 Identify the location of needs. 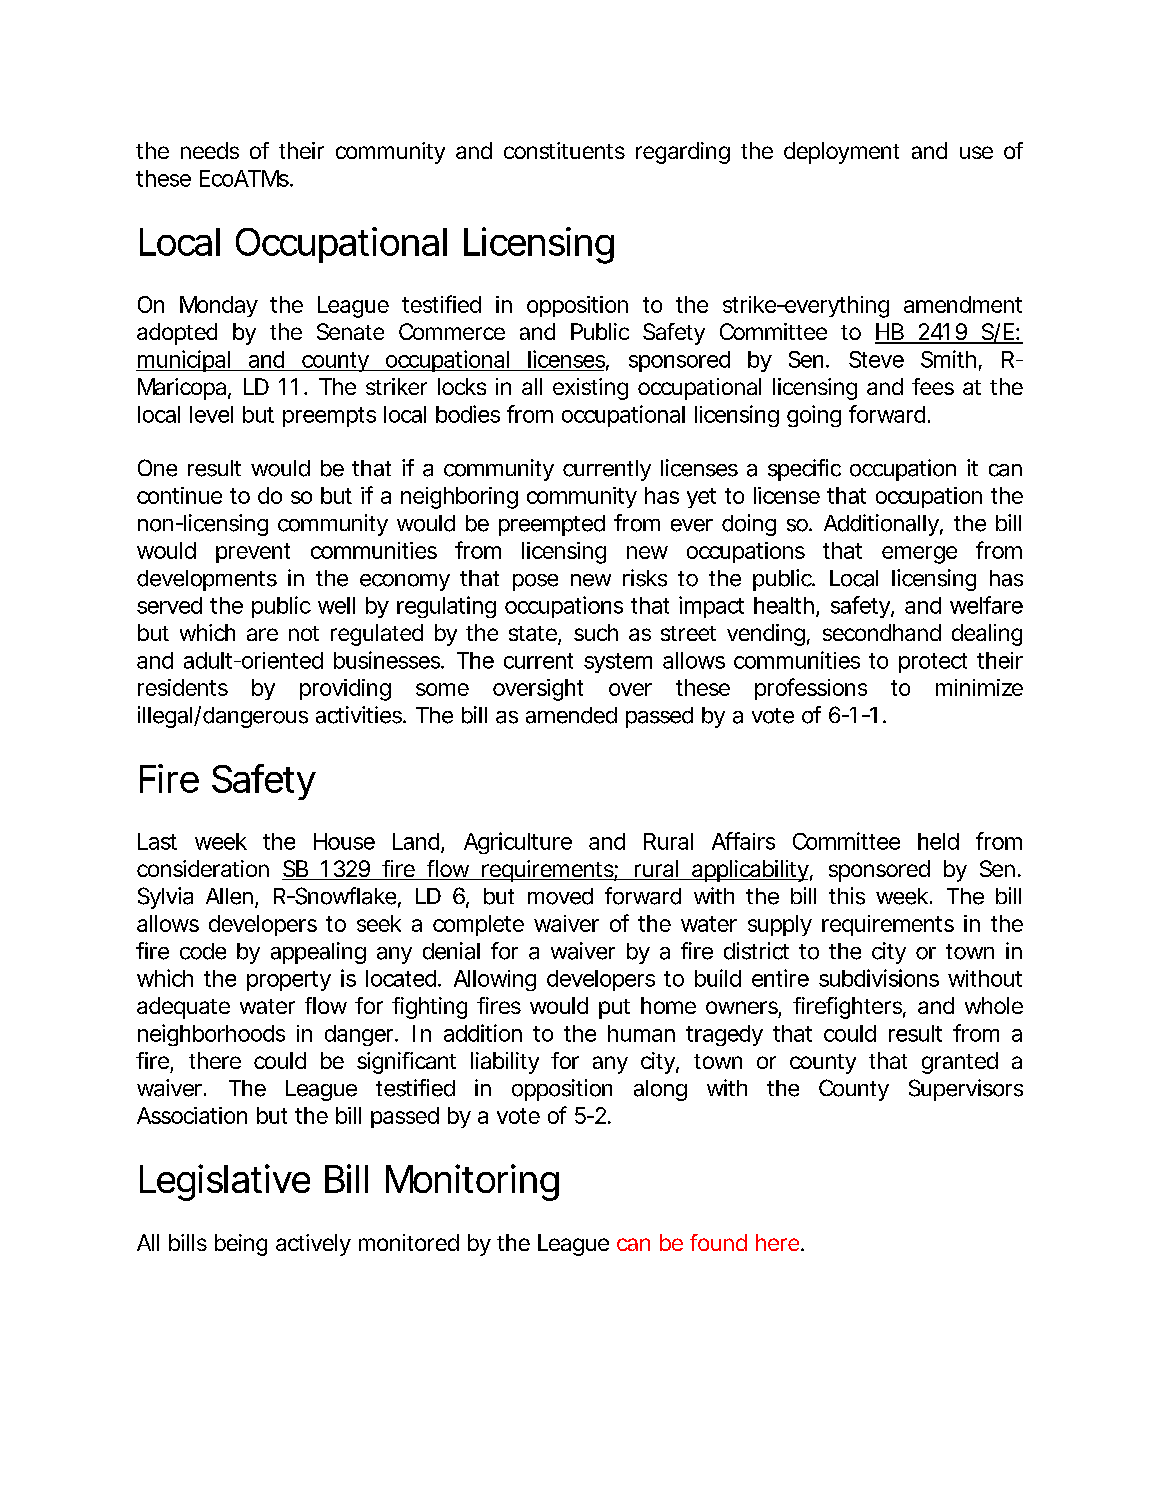
(210, 150).
